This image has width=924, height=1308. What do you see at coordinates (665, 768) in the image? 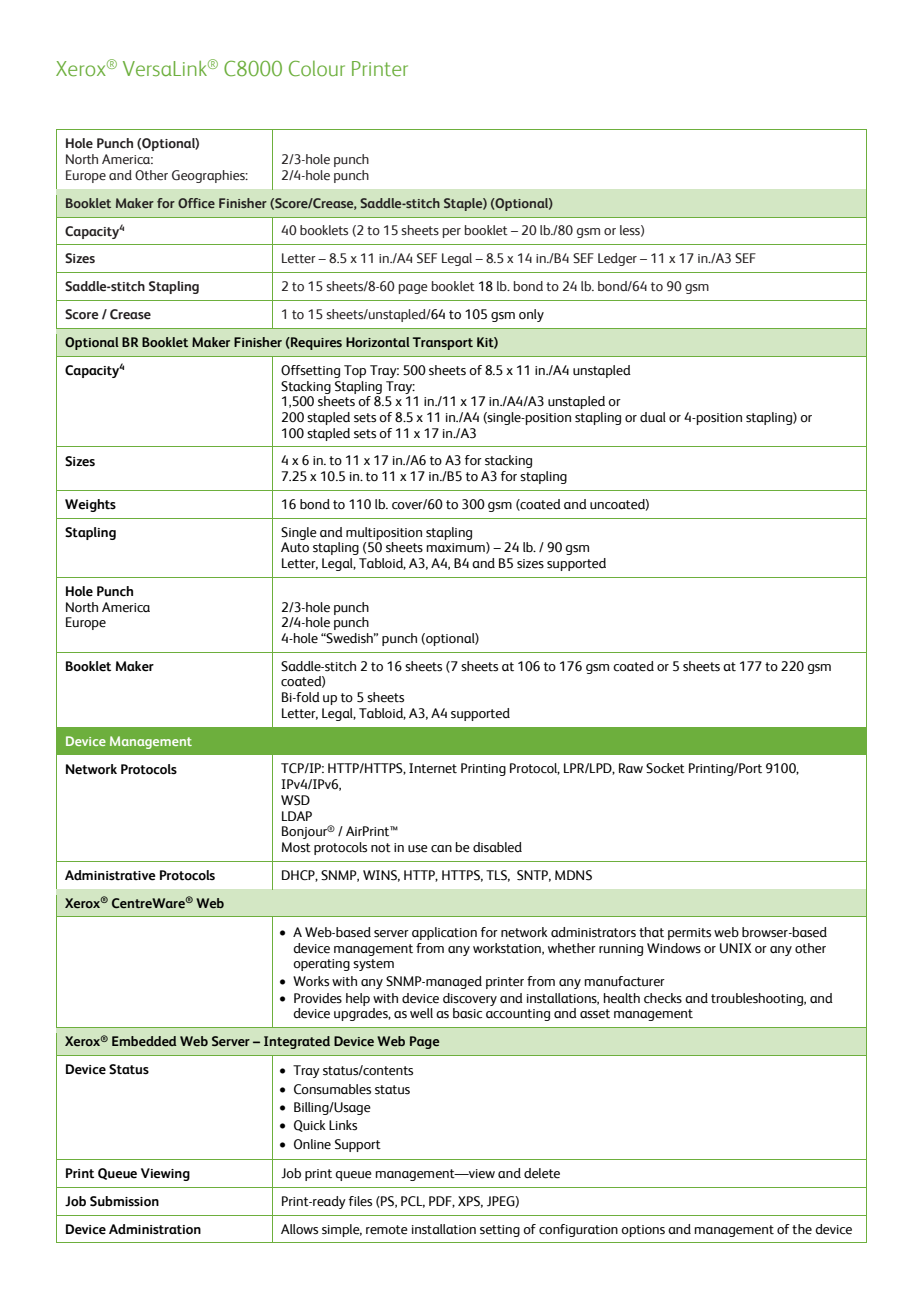
I see `Socket` at bounding box center [665, 768].
